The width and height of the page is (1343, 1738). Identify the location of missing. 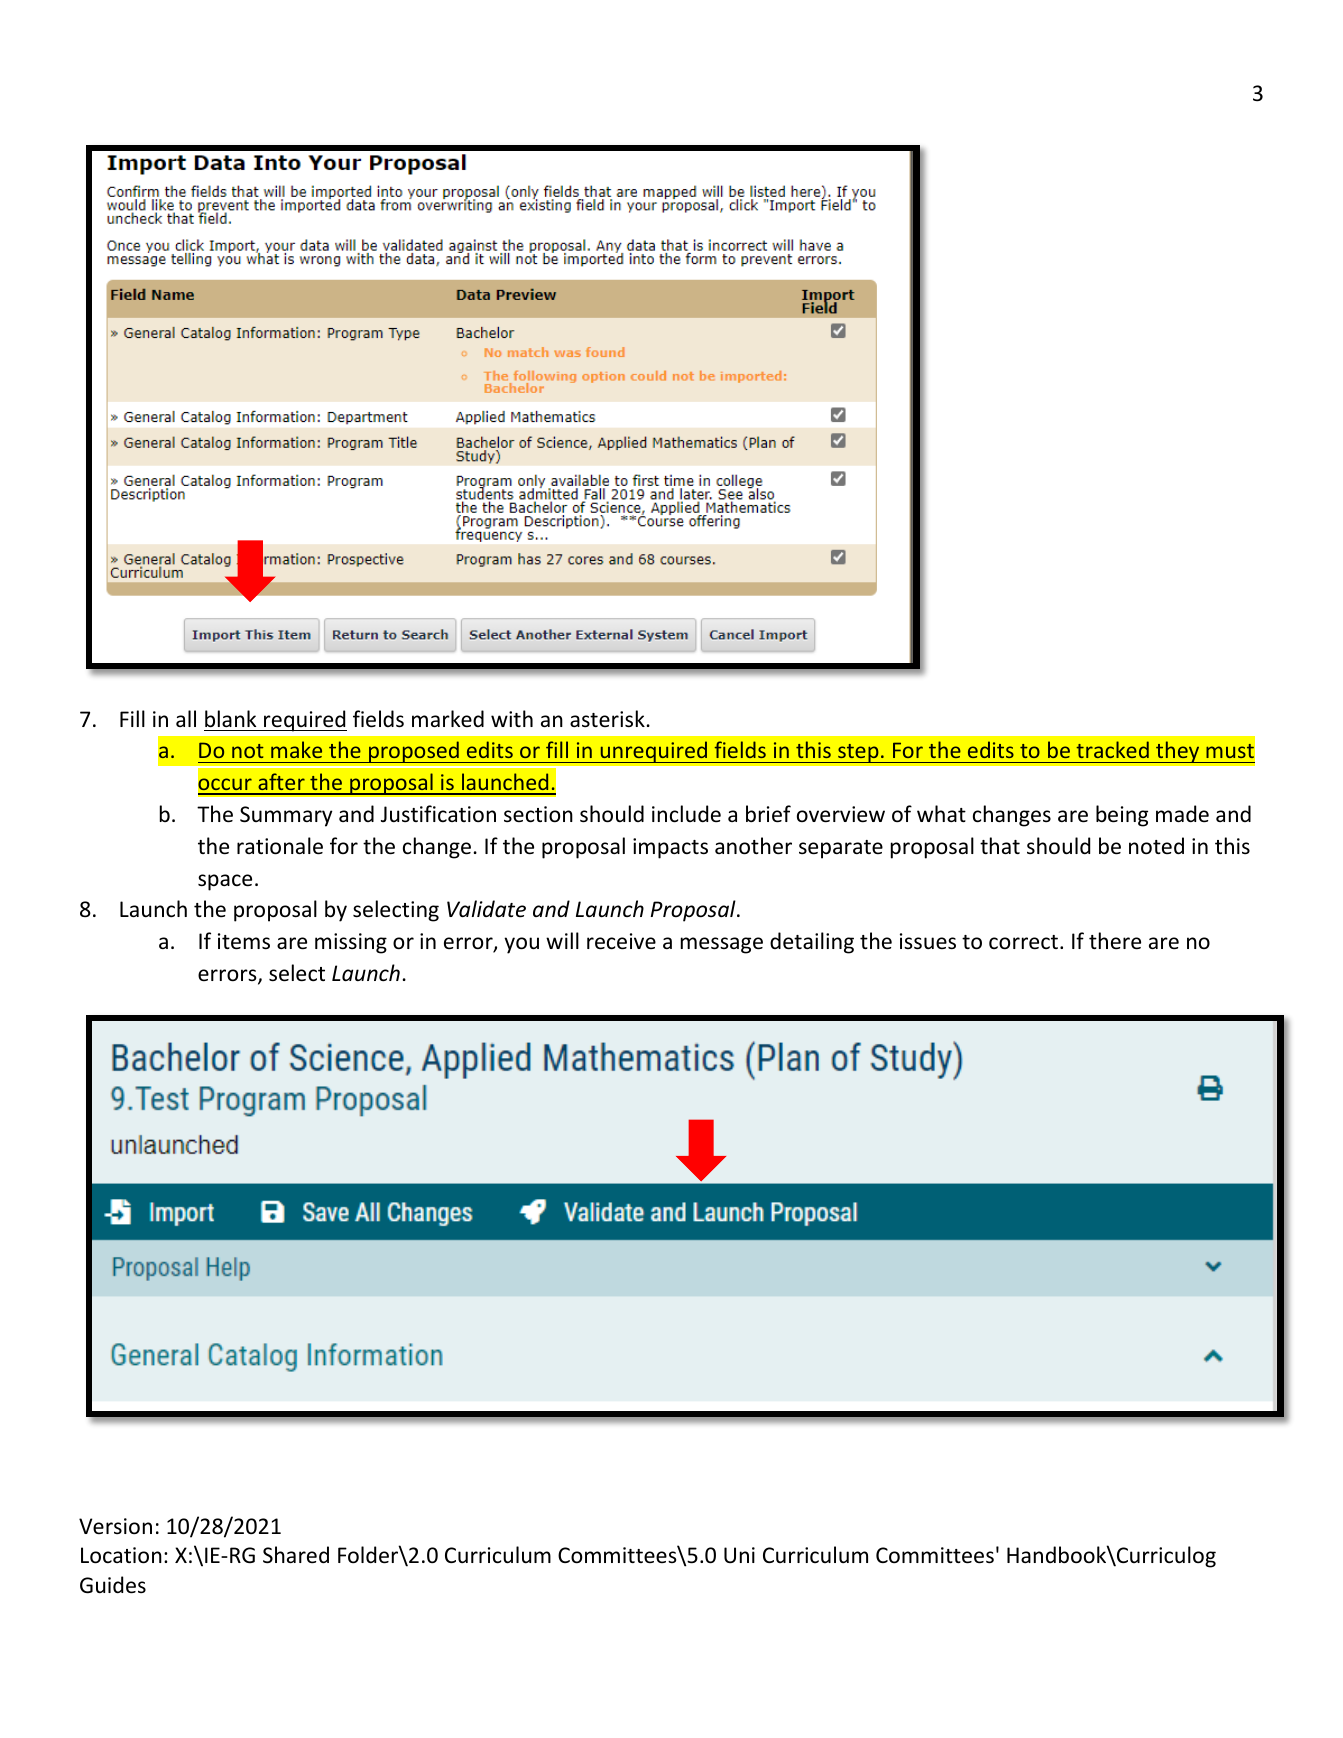
(351, 943).
